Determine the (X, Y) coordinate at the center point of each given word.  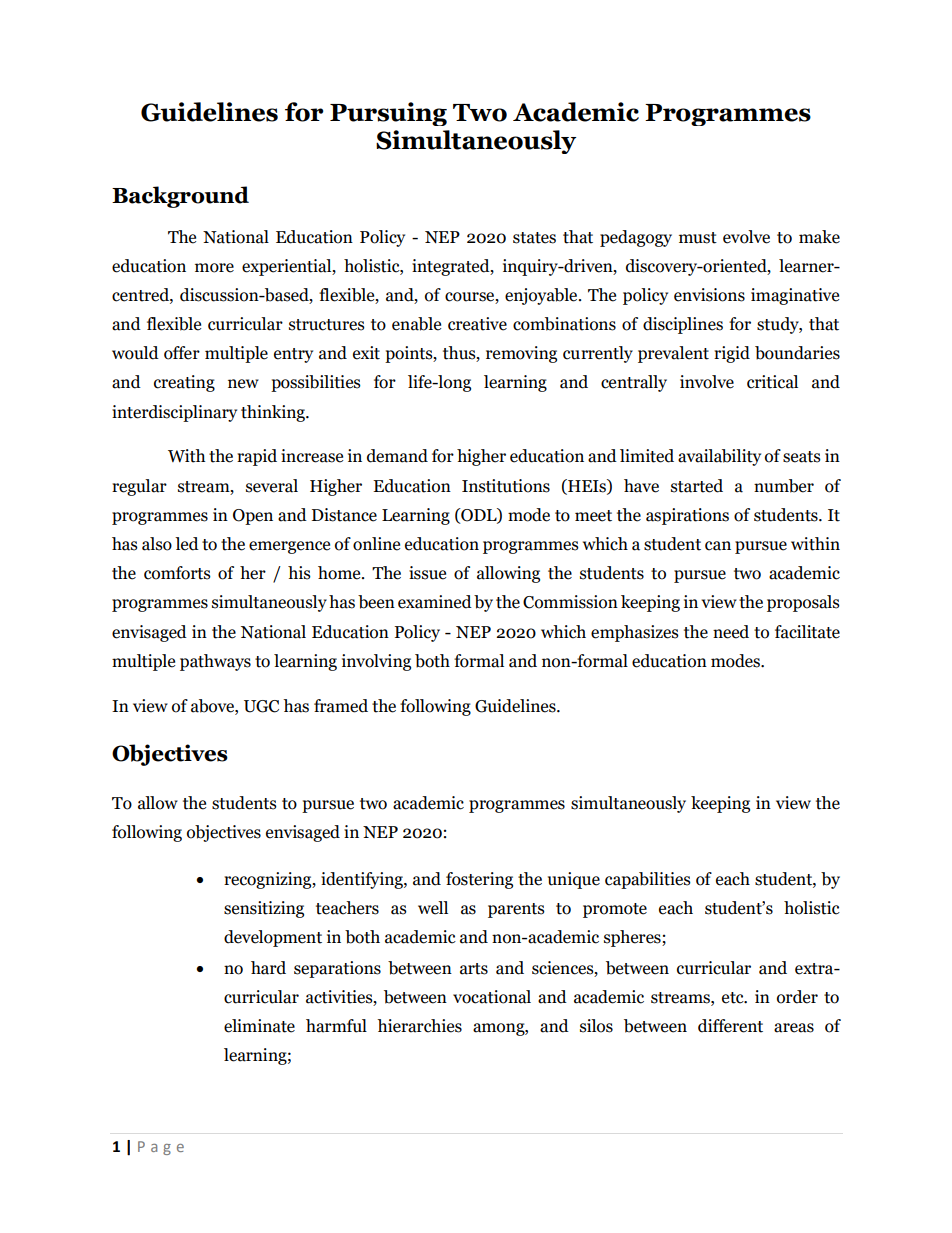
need (731, 632)
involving (376, 662)
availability (719, 457)
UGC (261, 706)
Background (180, 197)
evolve (746, 237)
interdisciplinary (174, 413)
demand (397, 456)
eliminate (259, 1026)
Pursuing (388, 114)
